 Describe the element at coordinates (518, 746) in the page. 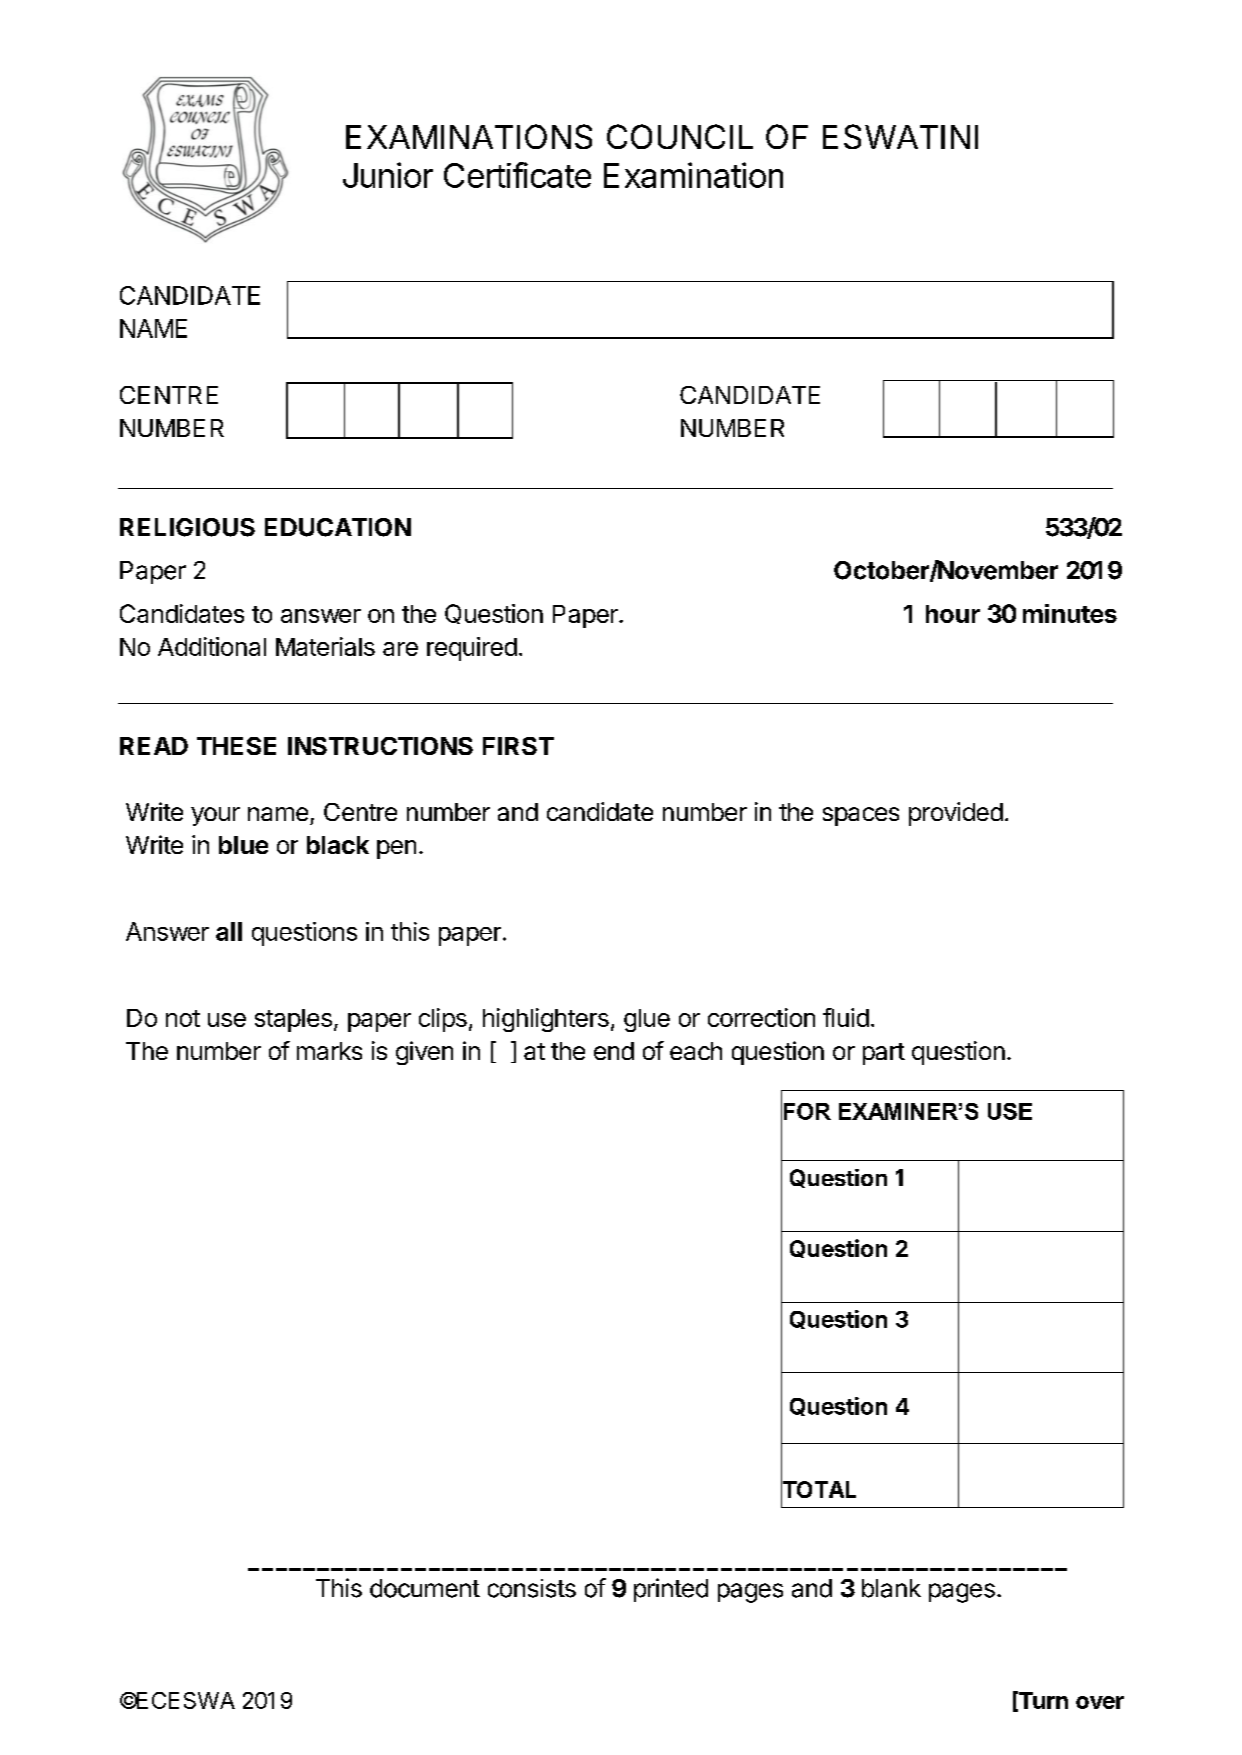

I see `FIRST` at that location.
